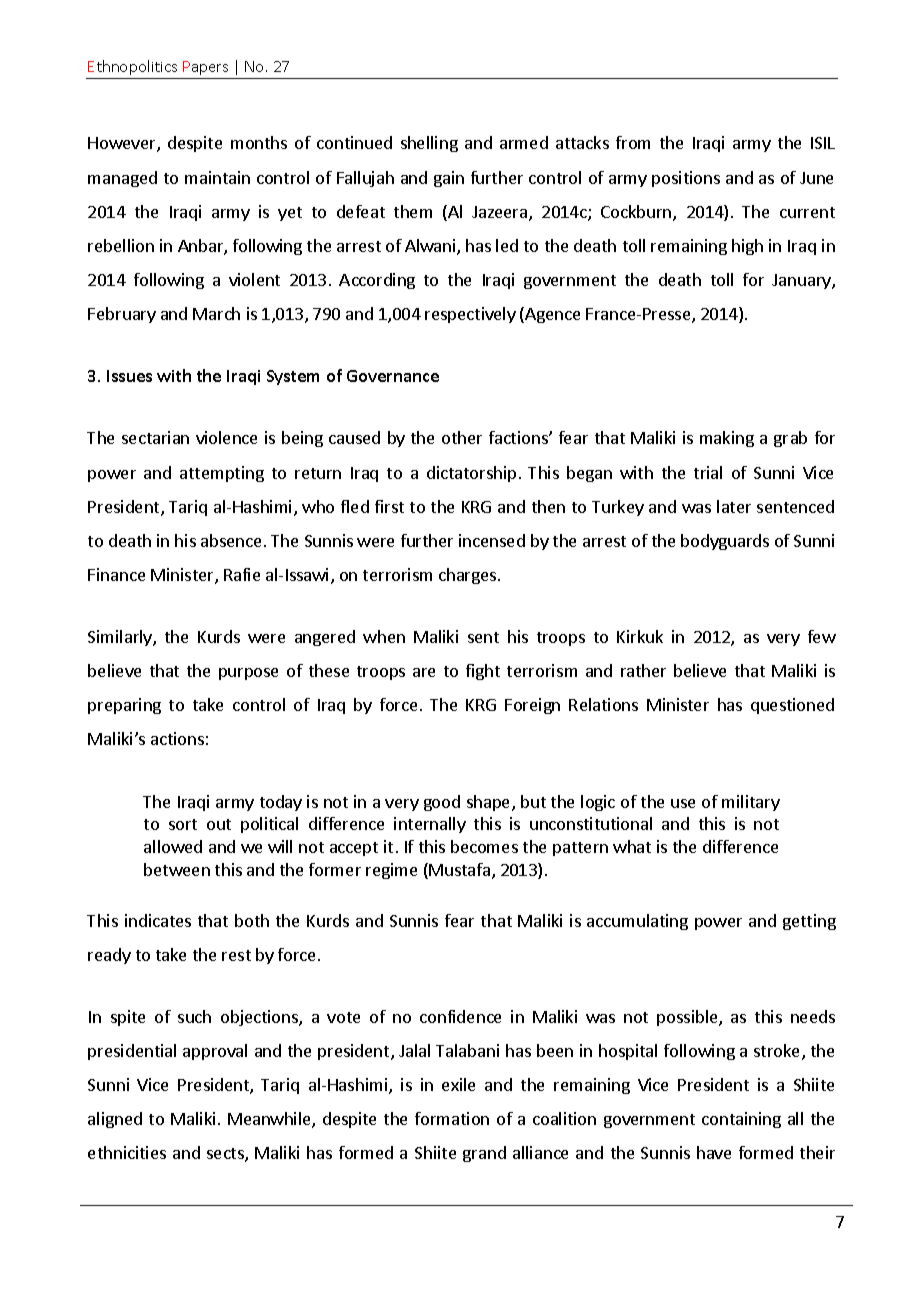 Image resolution: width=924 pixels, height=1308 pixels. I want to click on formation, so click(452, 1118).
